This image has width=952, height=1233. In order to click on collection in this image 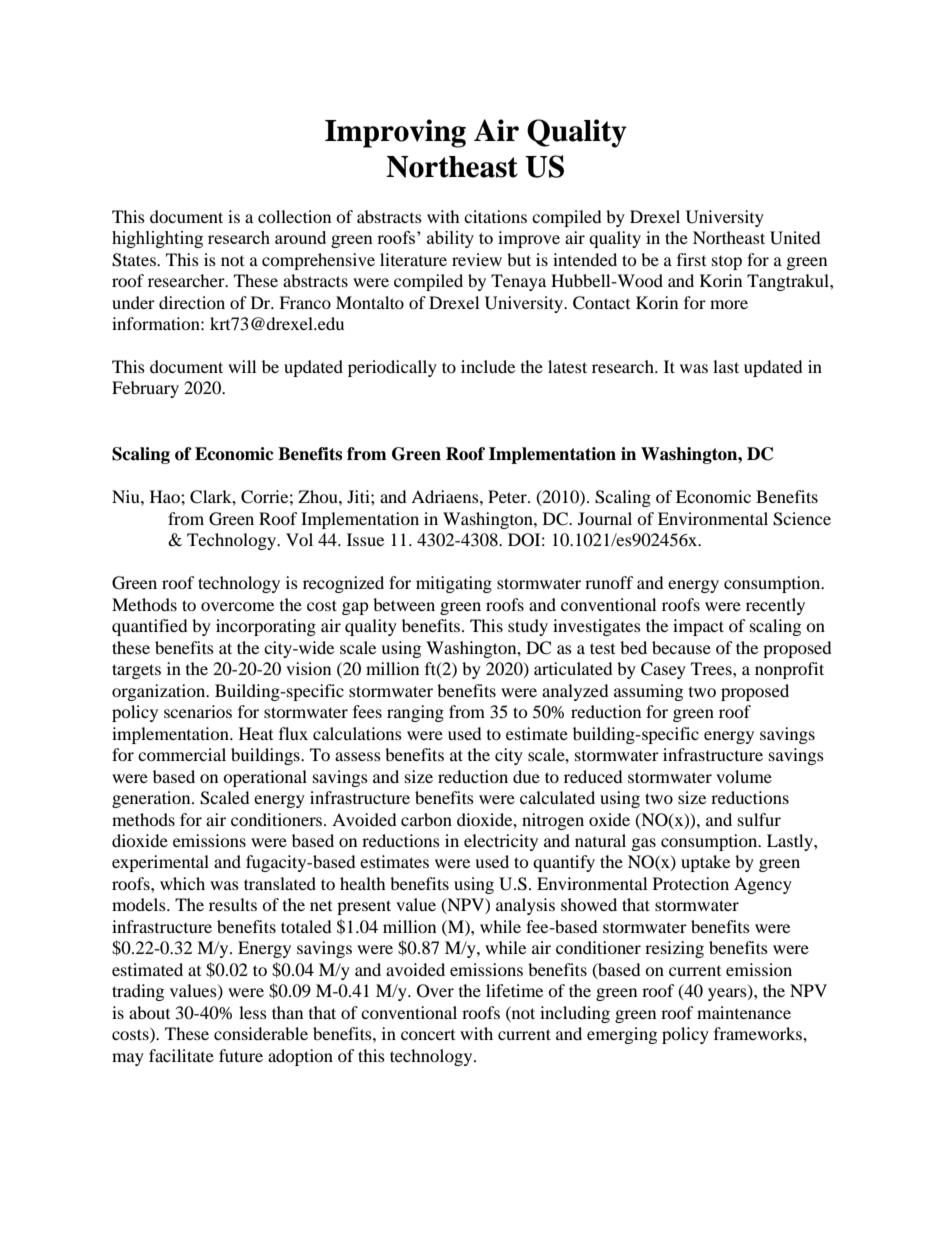, I will do `click(294, 216)`.
